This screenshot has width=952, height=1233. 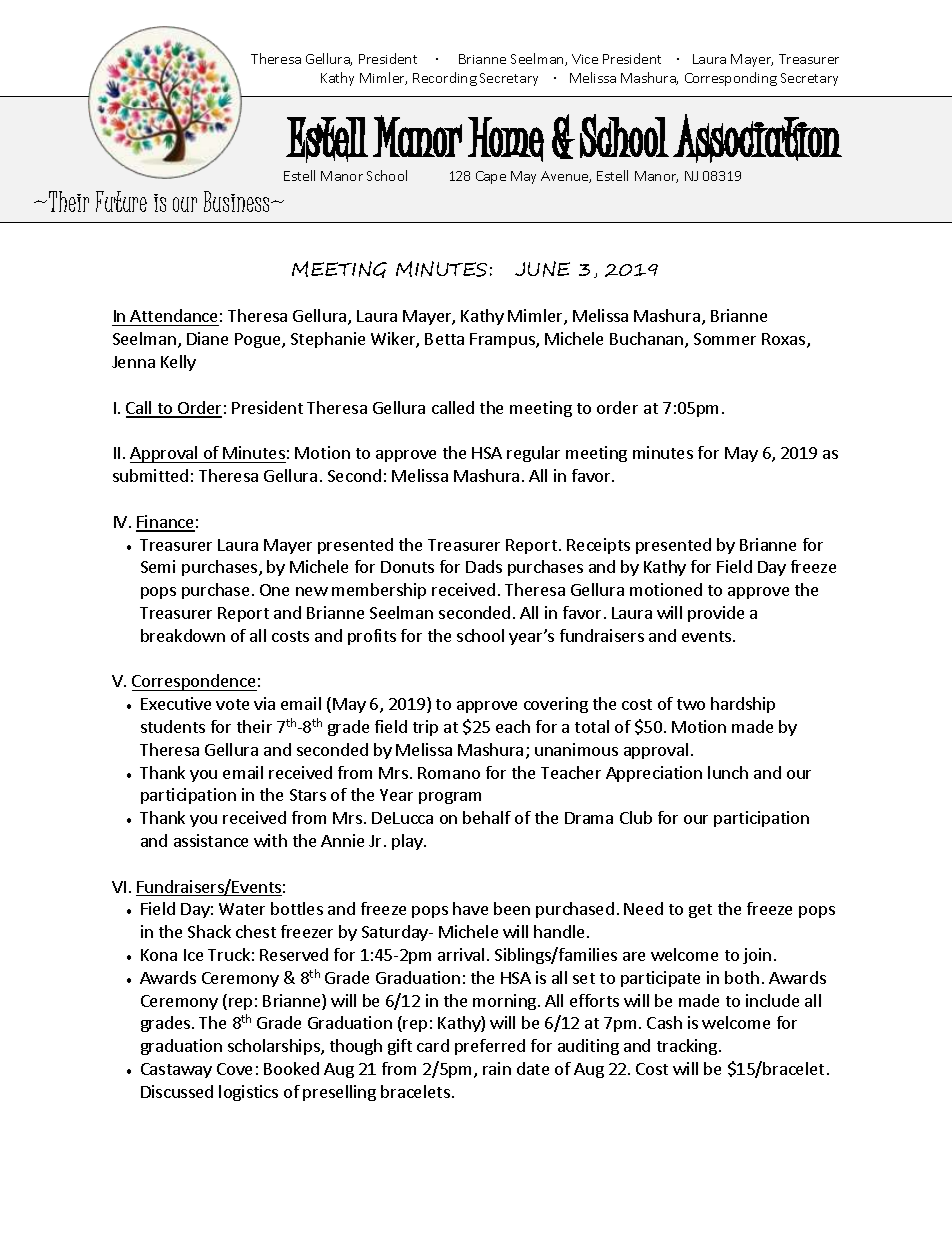 I want to click on card, so click(x=433, y=1045).
